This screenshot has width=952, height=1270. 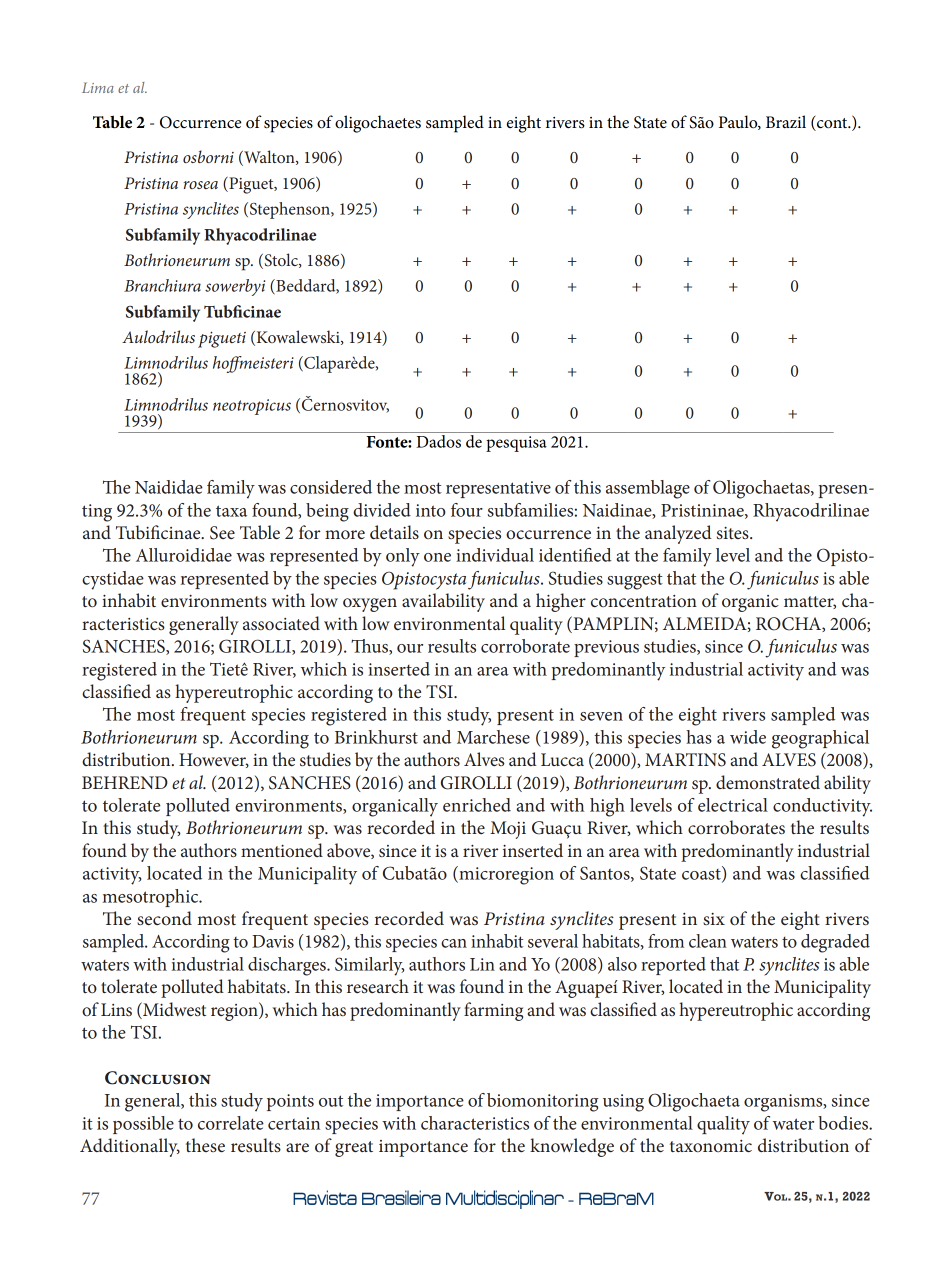 I want to click on rosea, so click(x=201, y=185).
